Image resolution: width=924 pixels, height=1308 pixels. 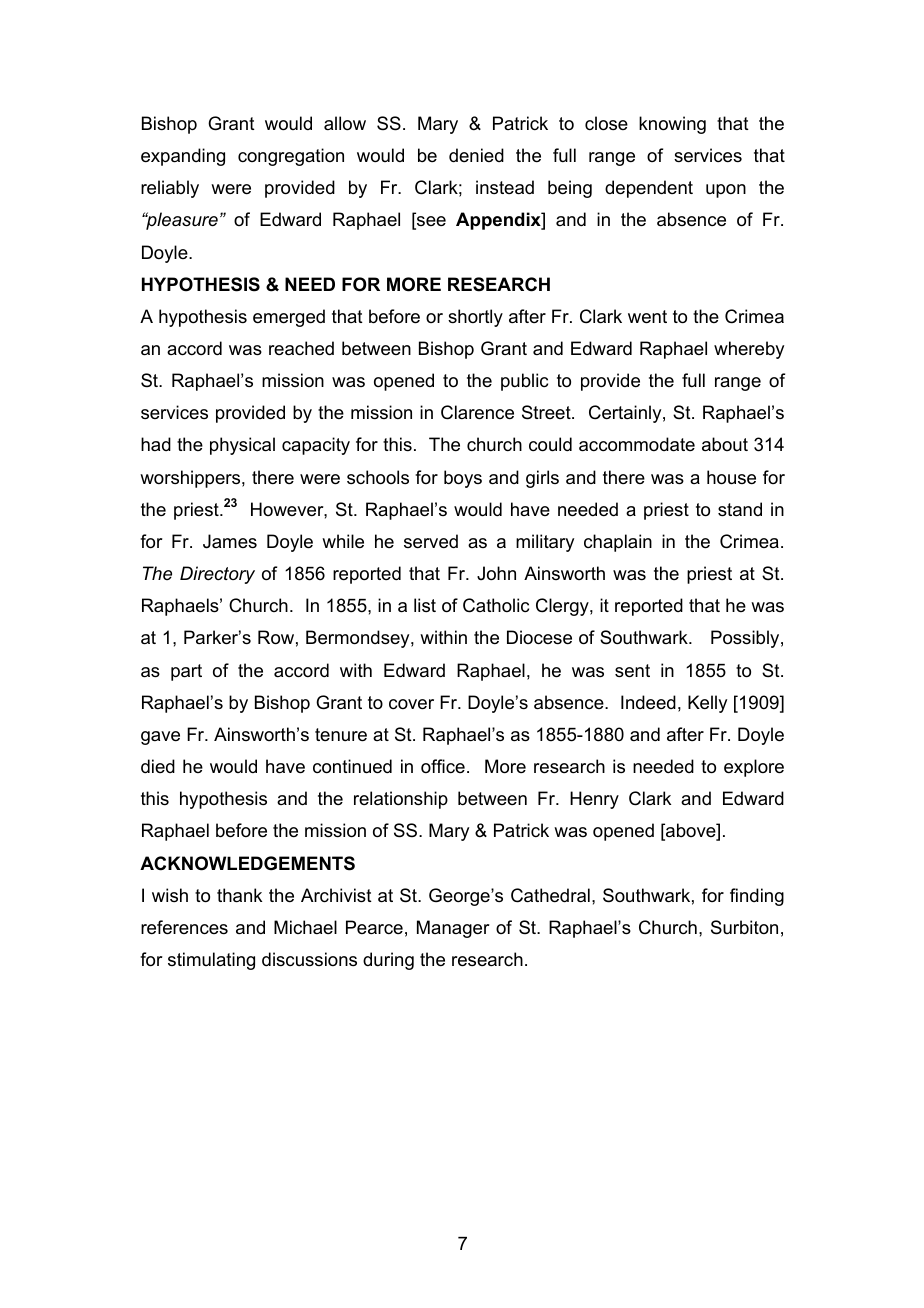 I want to click on stimulating, so click(x=211, y=961).
